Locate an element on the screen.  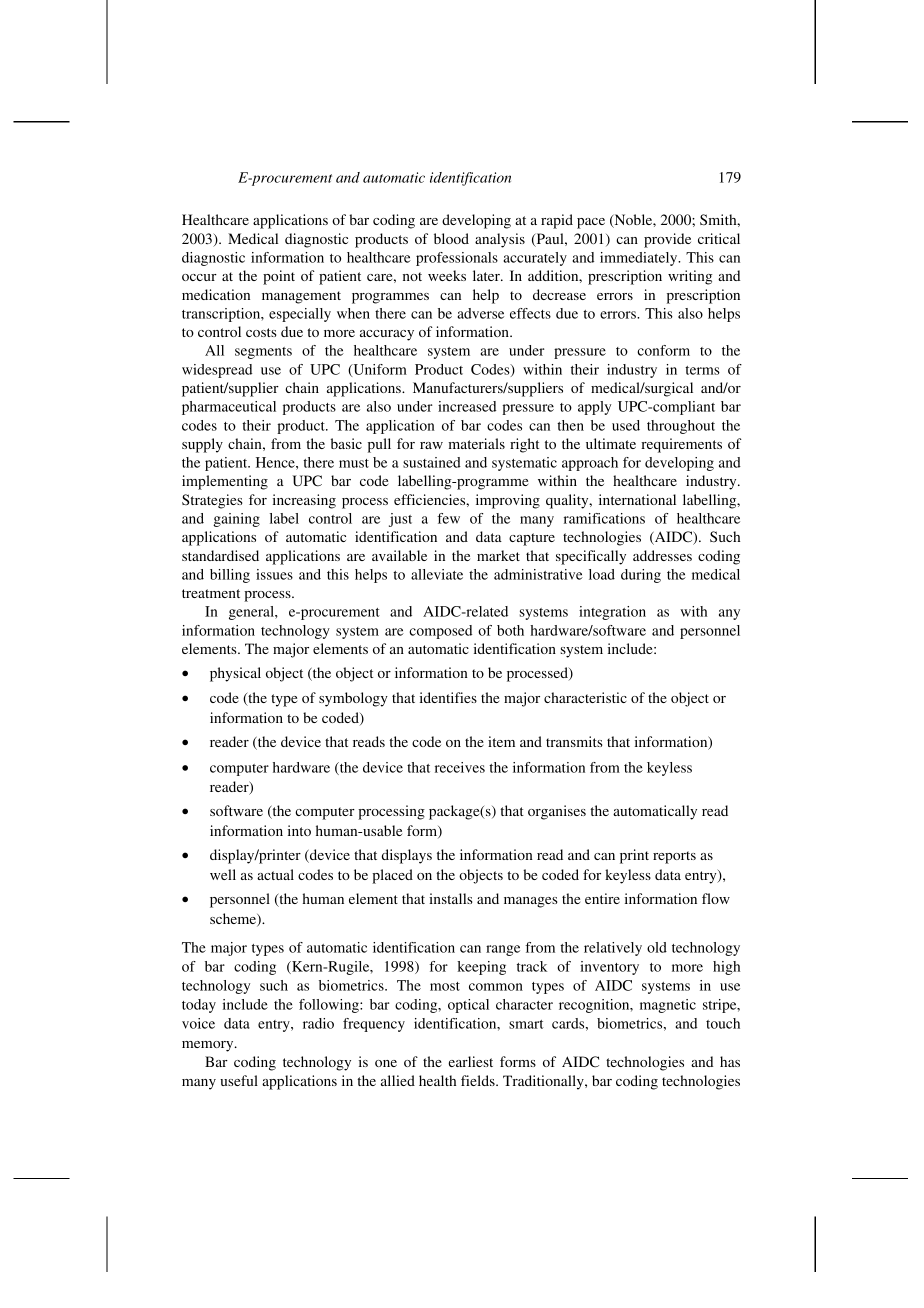
useful is located at coordinates (239, 1080).
